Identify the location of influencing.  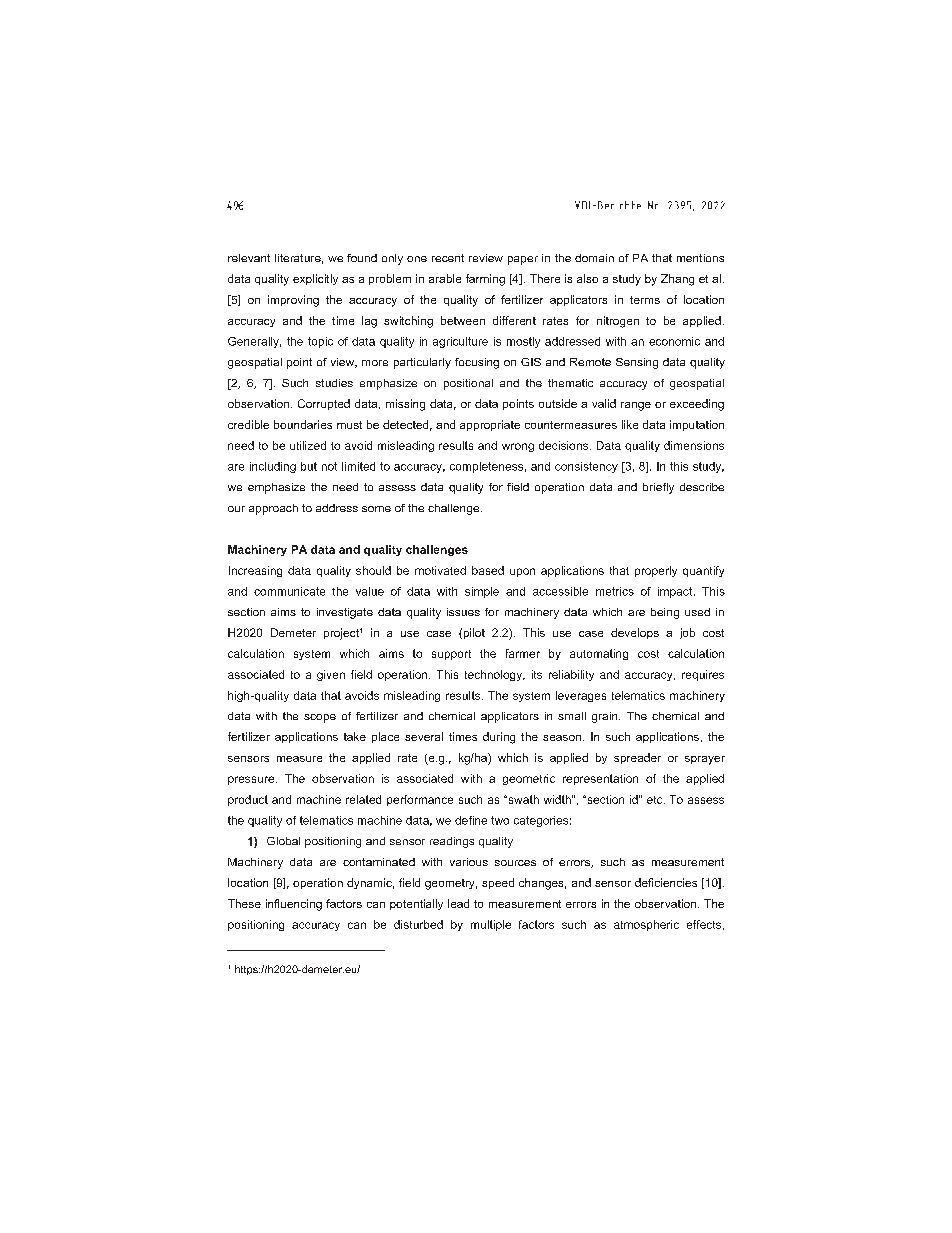
(294, 905).
